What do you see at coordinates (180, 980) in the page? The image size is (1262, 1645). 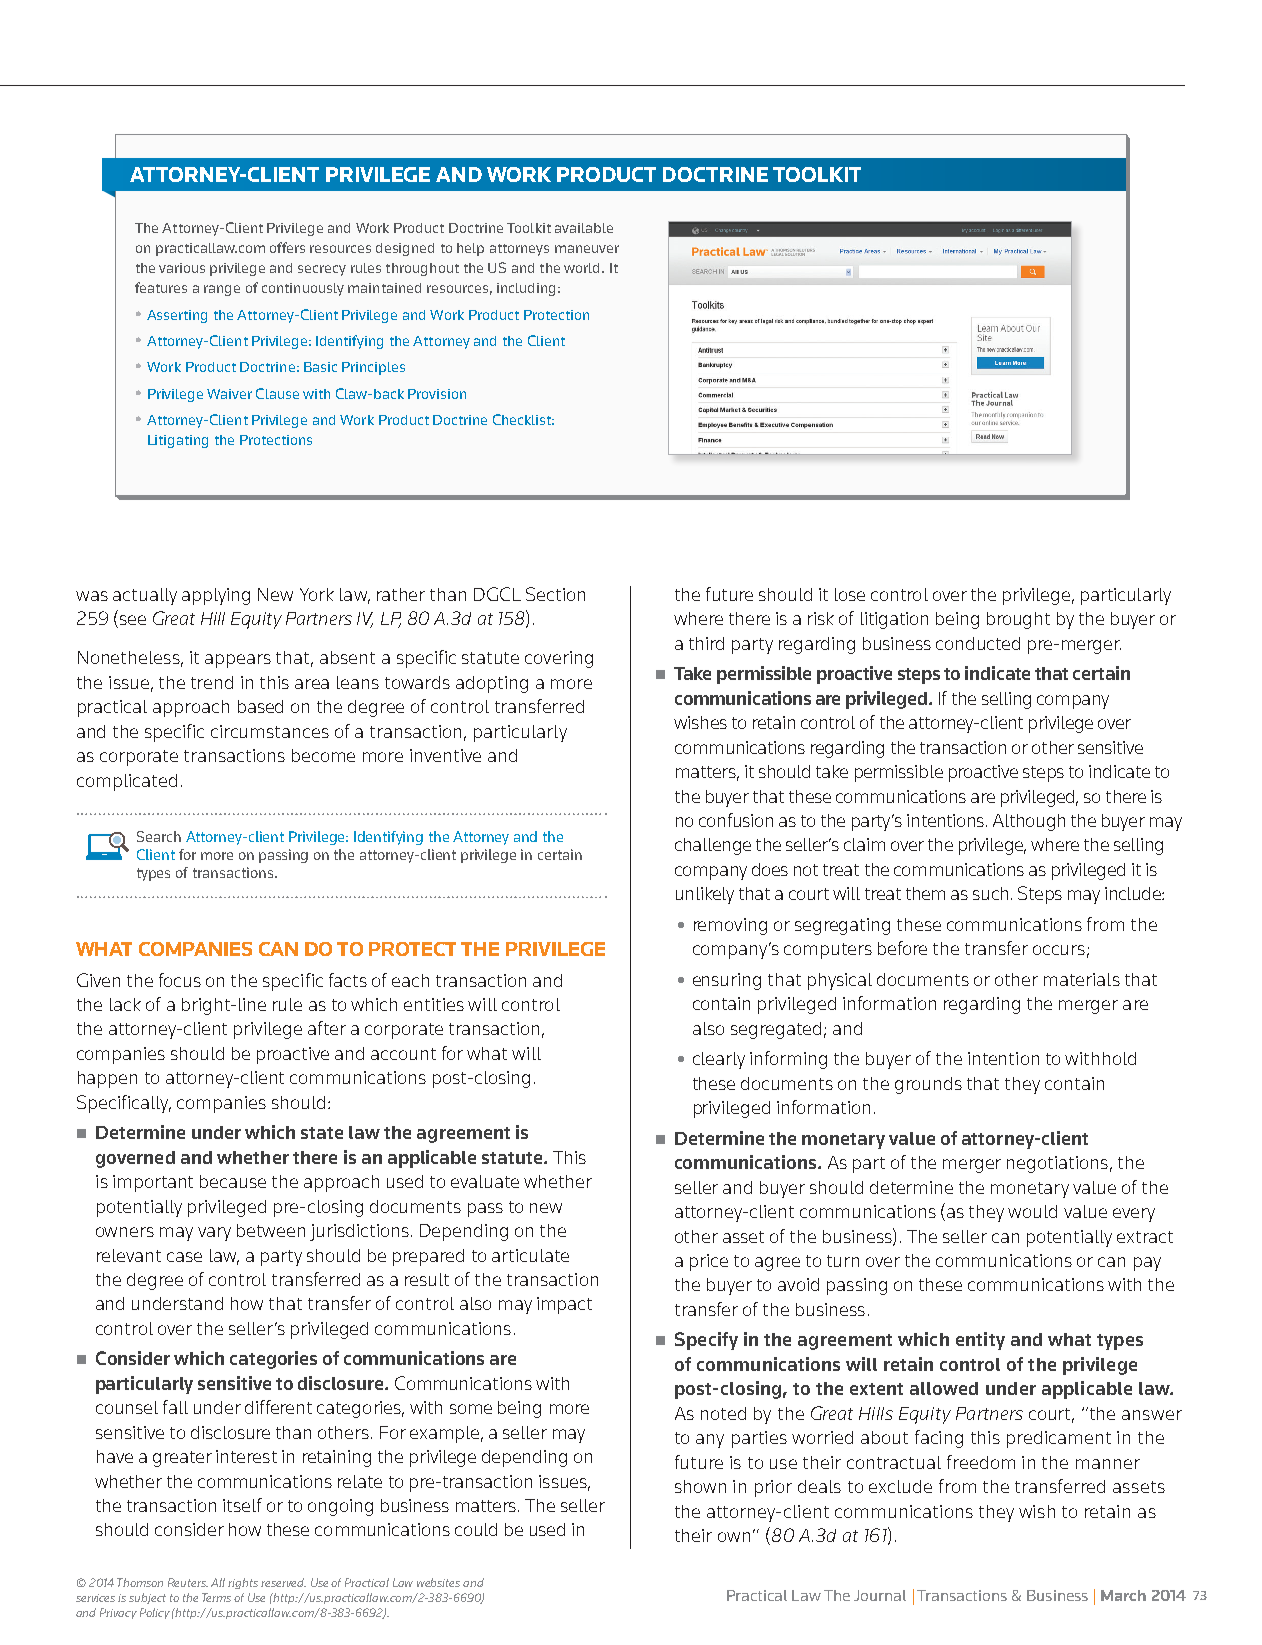 I see `focus` at bounding box center [180, 980].
